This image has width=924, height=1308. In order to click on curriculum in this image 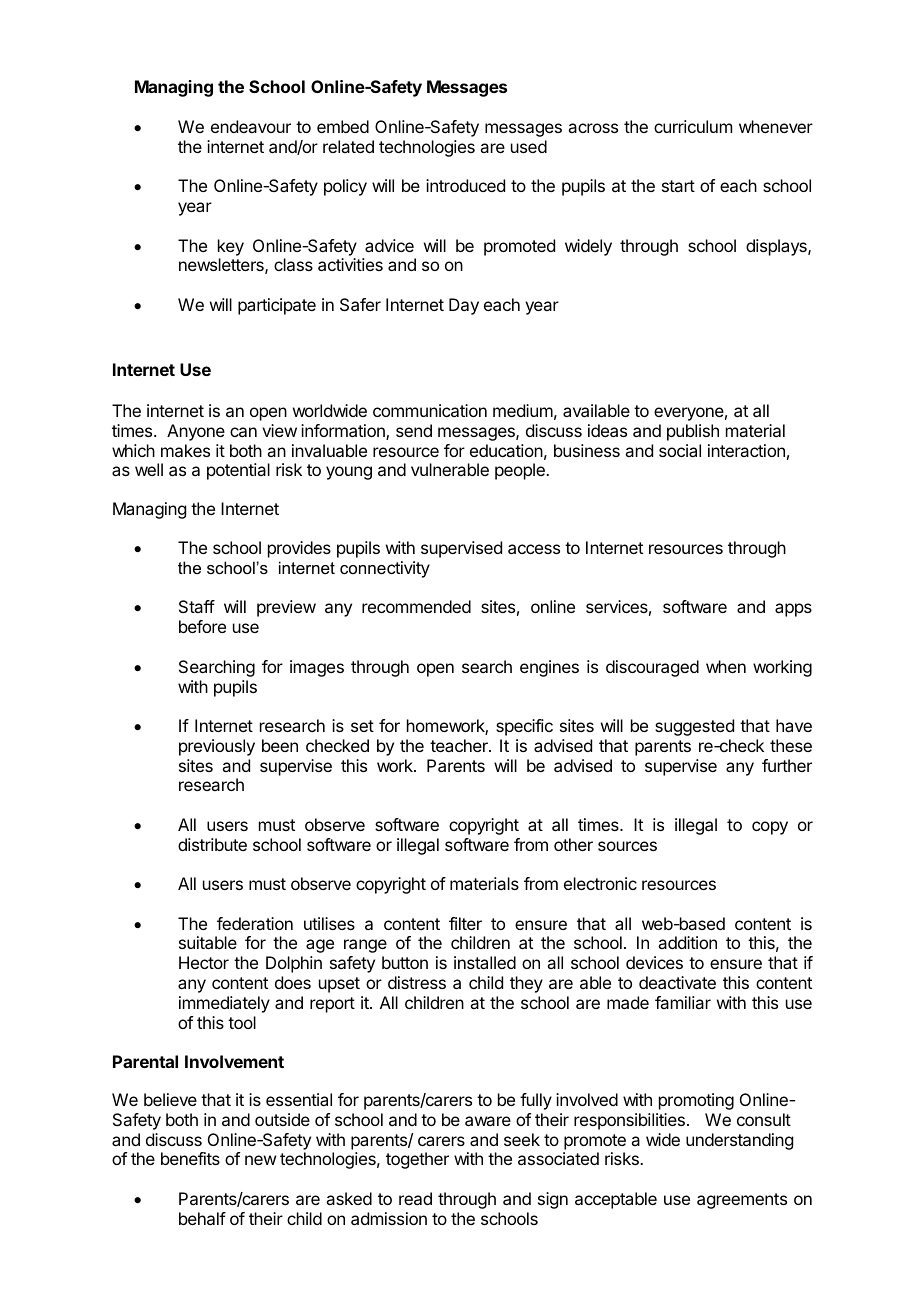, I will do `click(693, 126)`.
